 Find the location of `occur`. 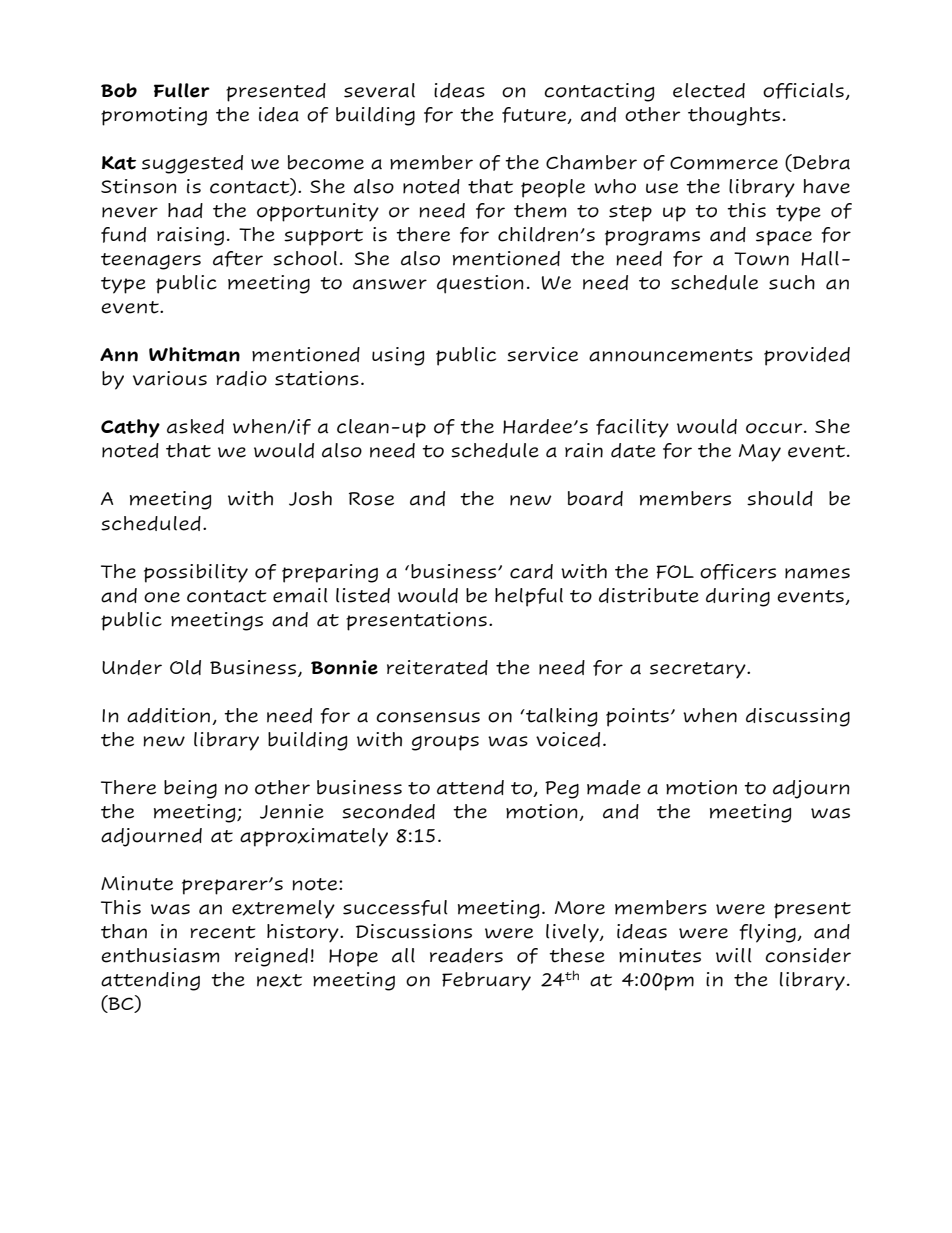

occur is located at coordinates (775, 428).
